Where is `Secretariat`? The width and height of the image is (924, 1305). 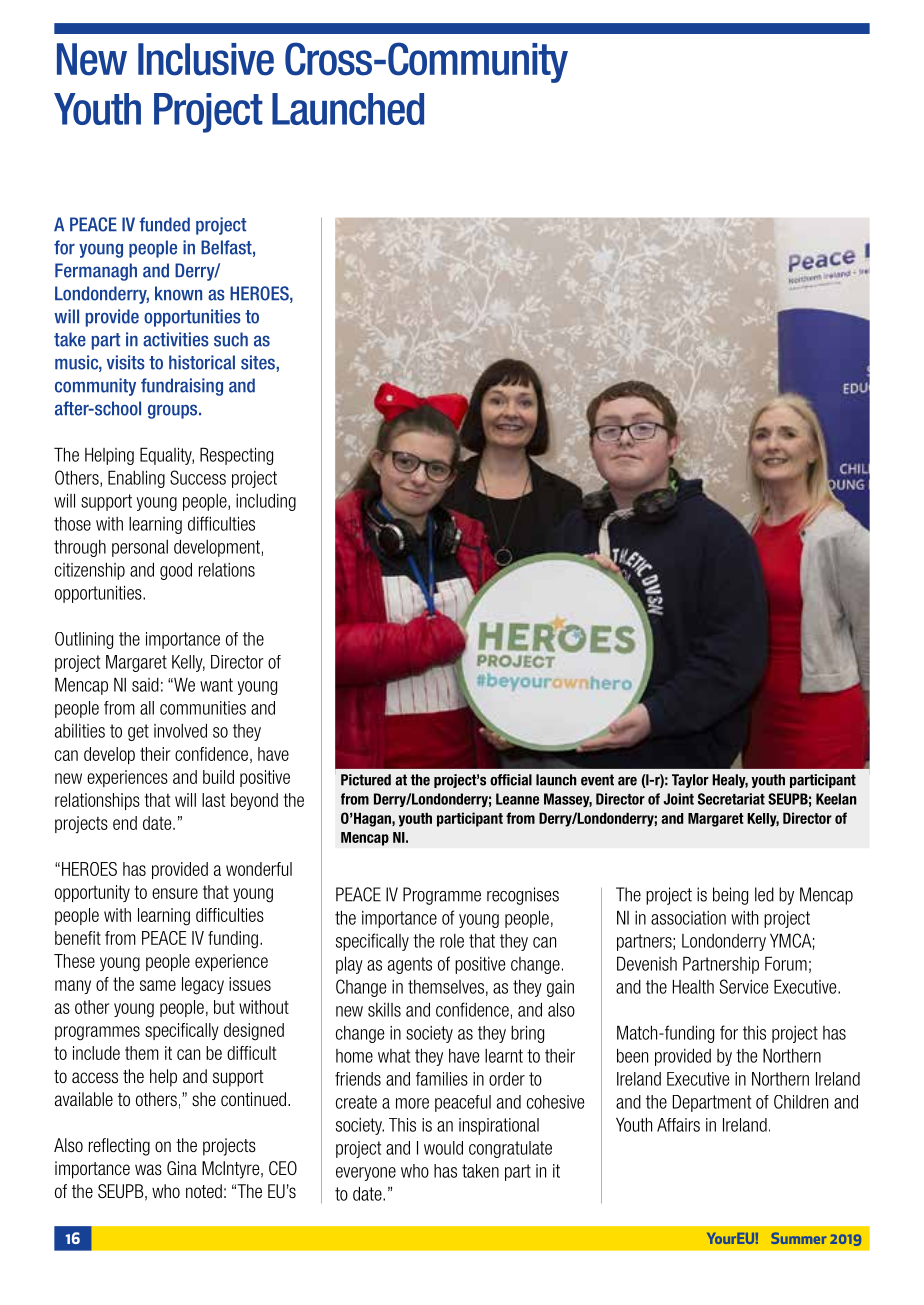 Secretariat is located at coordinates (731, 799).
